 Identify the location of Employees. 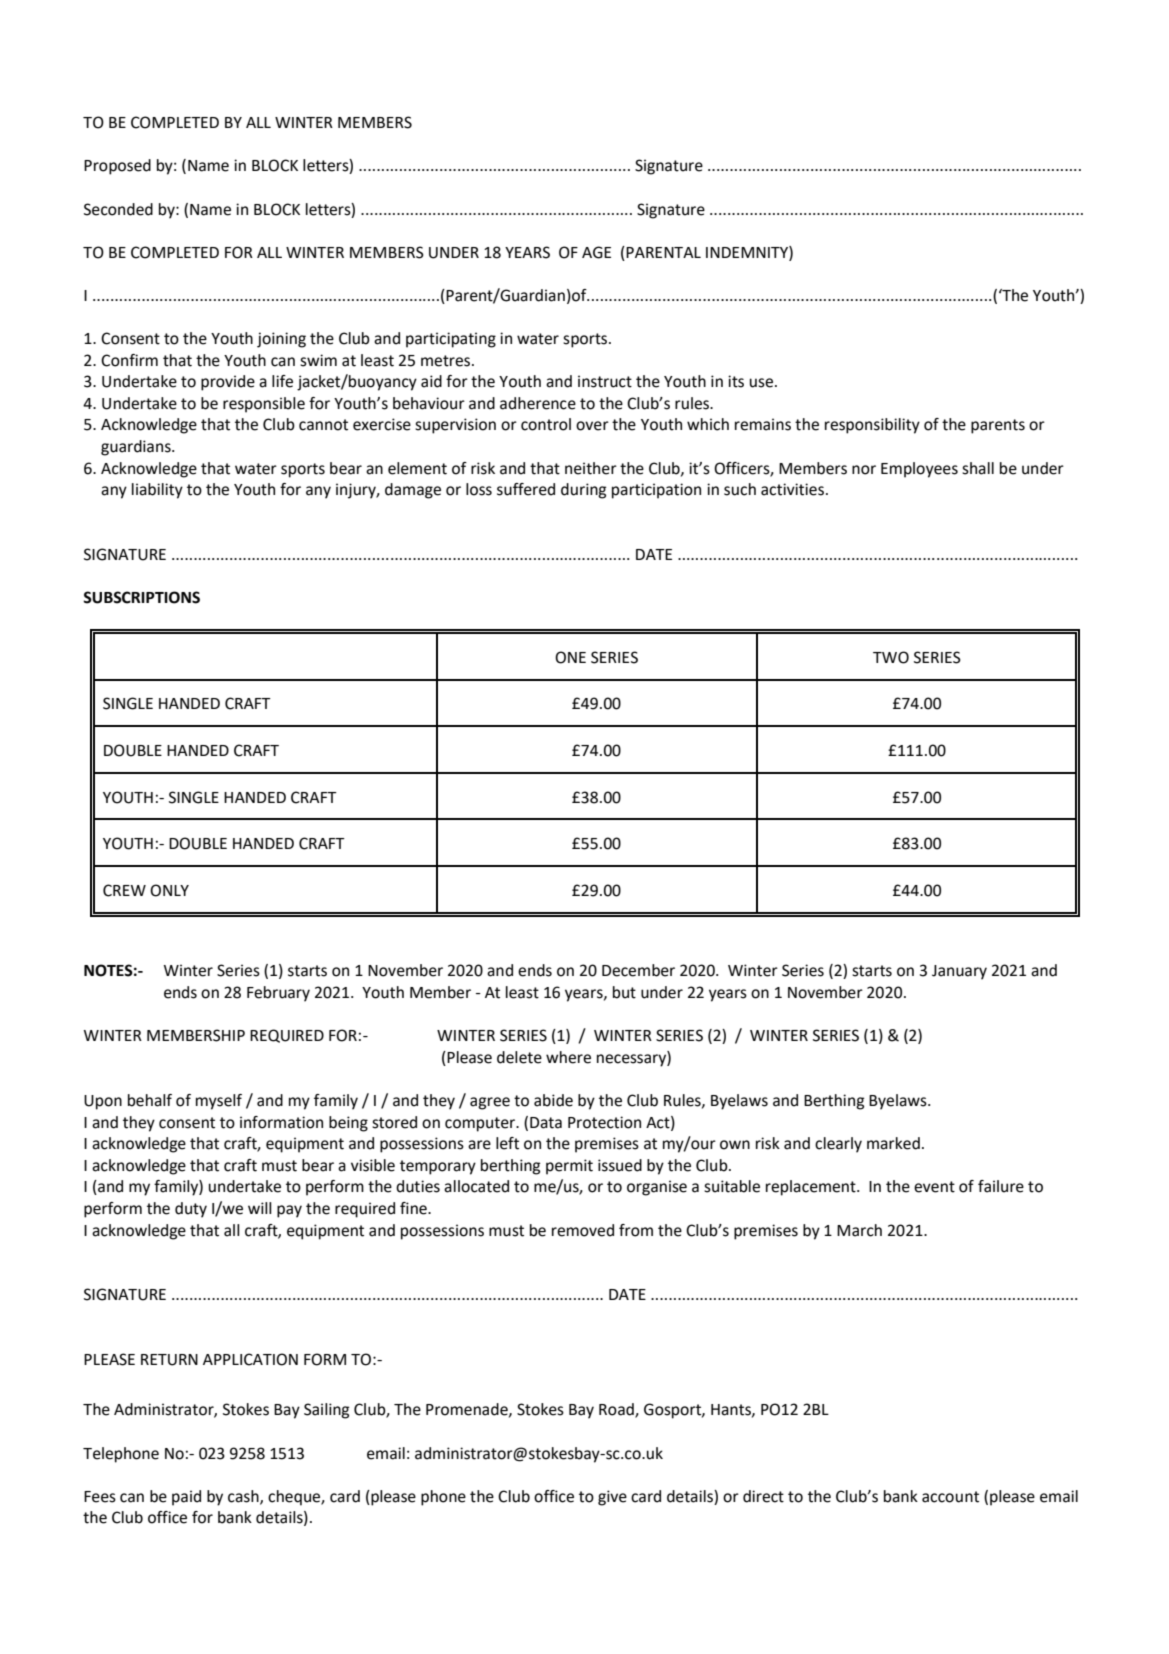
(919, 470).
